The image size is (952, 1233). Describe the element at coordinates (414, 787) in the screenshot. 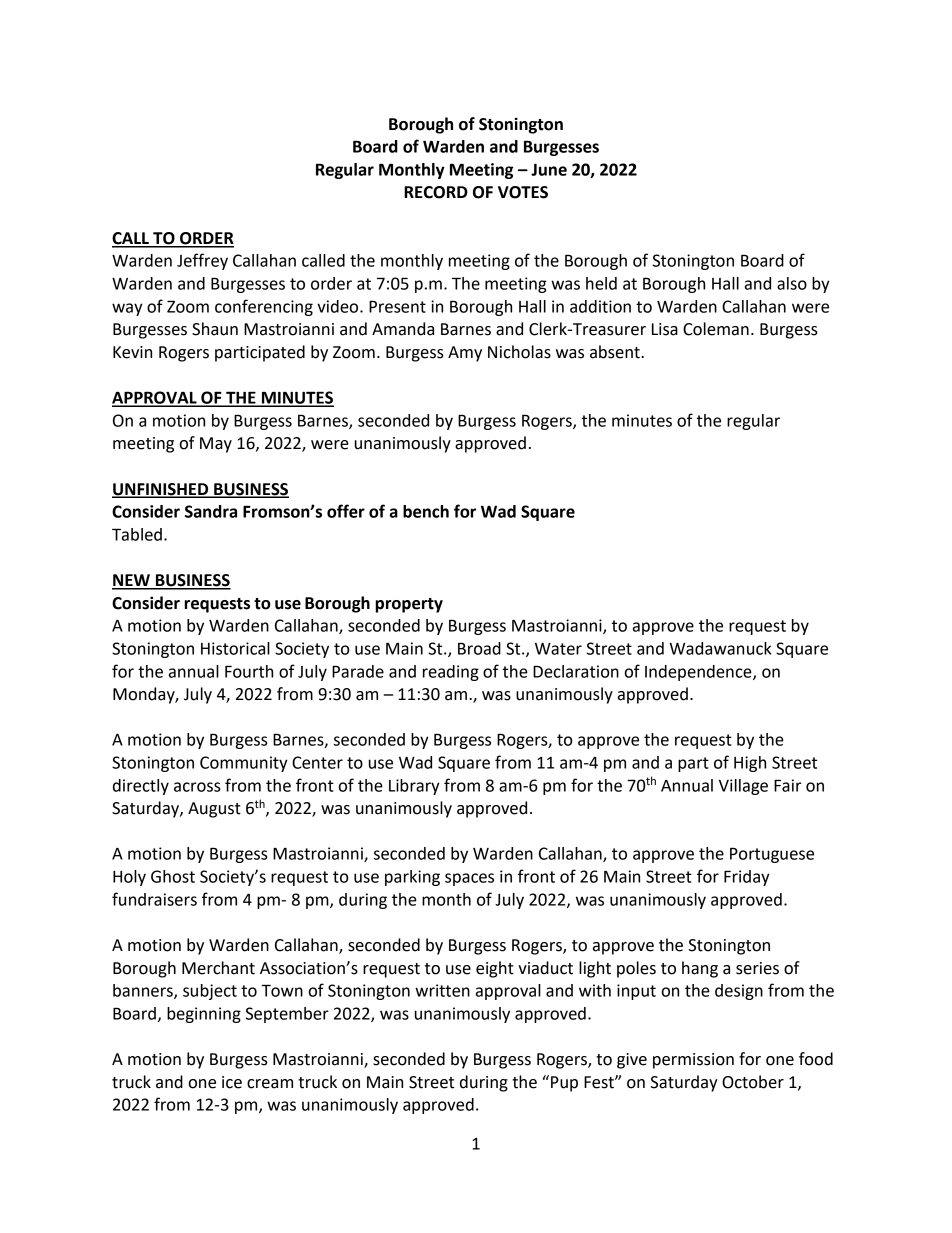

I see `Library` at that location.
